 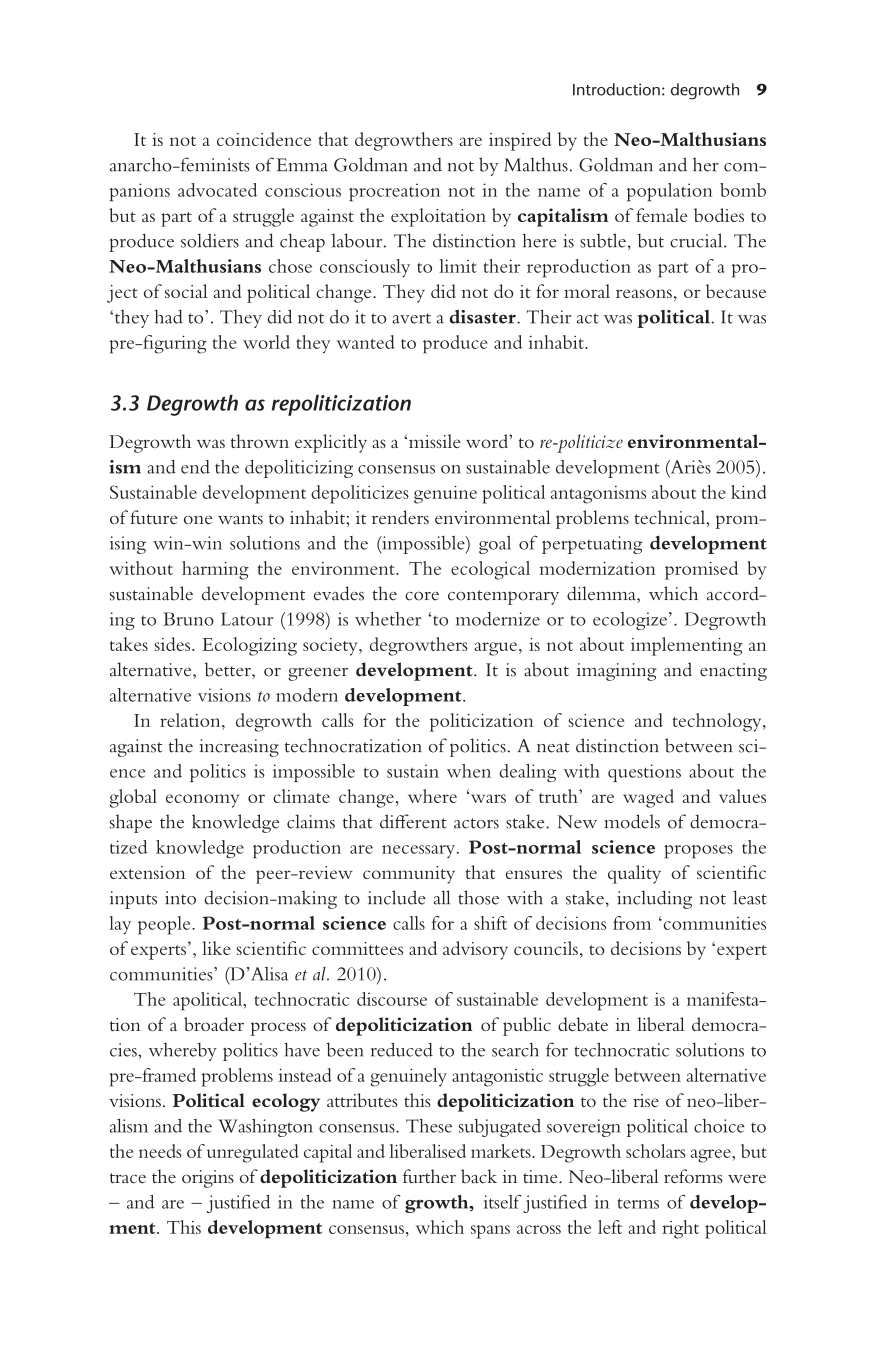 What do you see at coordinates (495, 649) in the screenshot?
I see `argue` at bounding box center [495, 649].
